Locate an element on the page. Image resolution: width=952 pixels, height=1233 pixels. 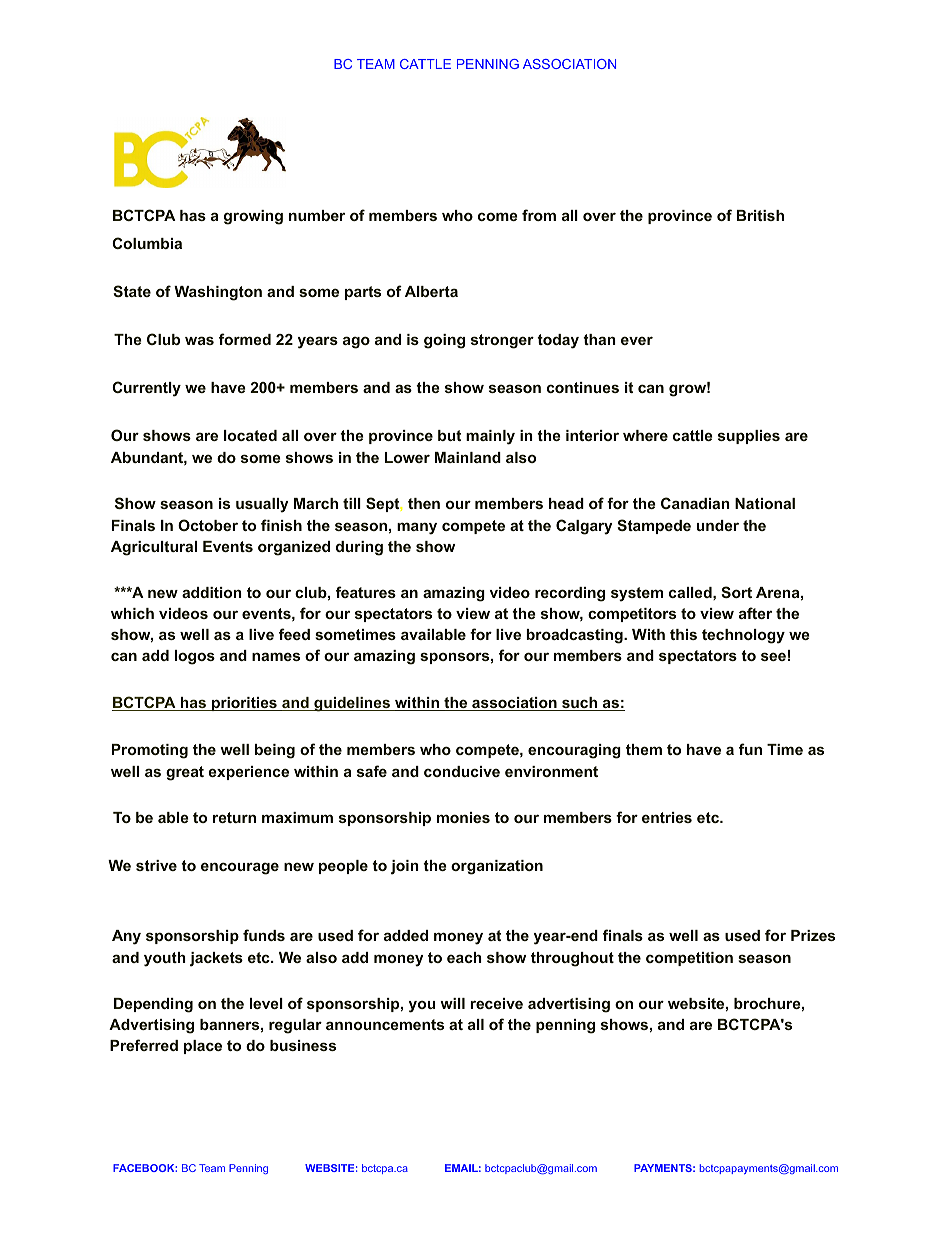
competition is located at coordinates (689, 959).
